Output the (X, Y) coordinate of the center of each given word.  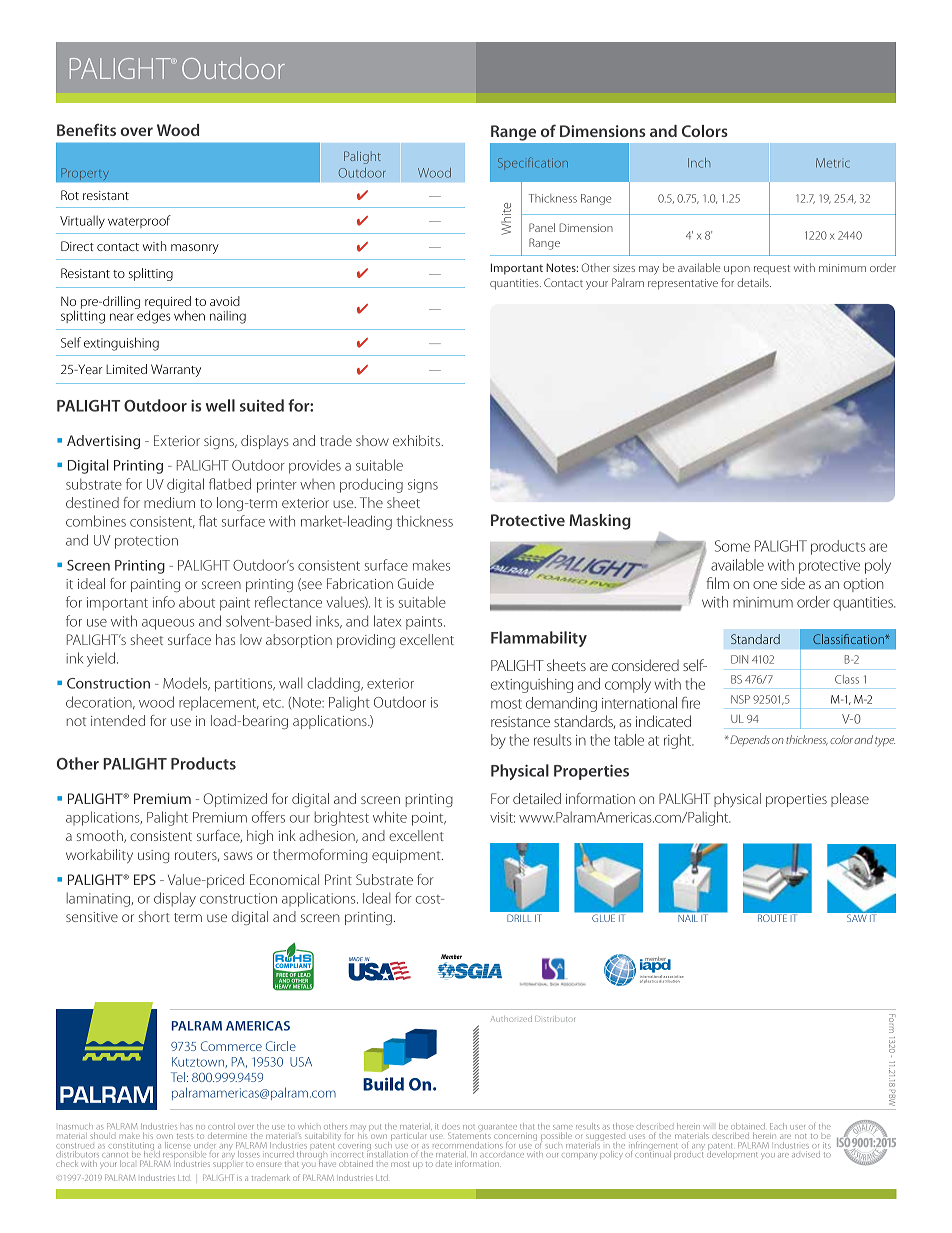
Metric (833, 163)
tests (185, 1136)
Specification (533, 163)
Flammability (539, 639)
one (765, 585)
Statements (469, 1135)
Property (85, 174)
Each (778, 1126)
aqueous (168, 624)
